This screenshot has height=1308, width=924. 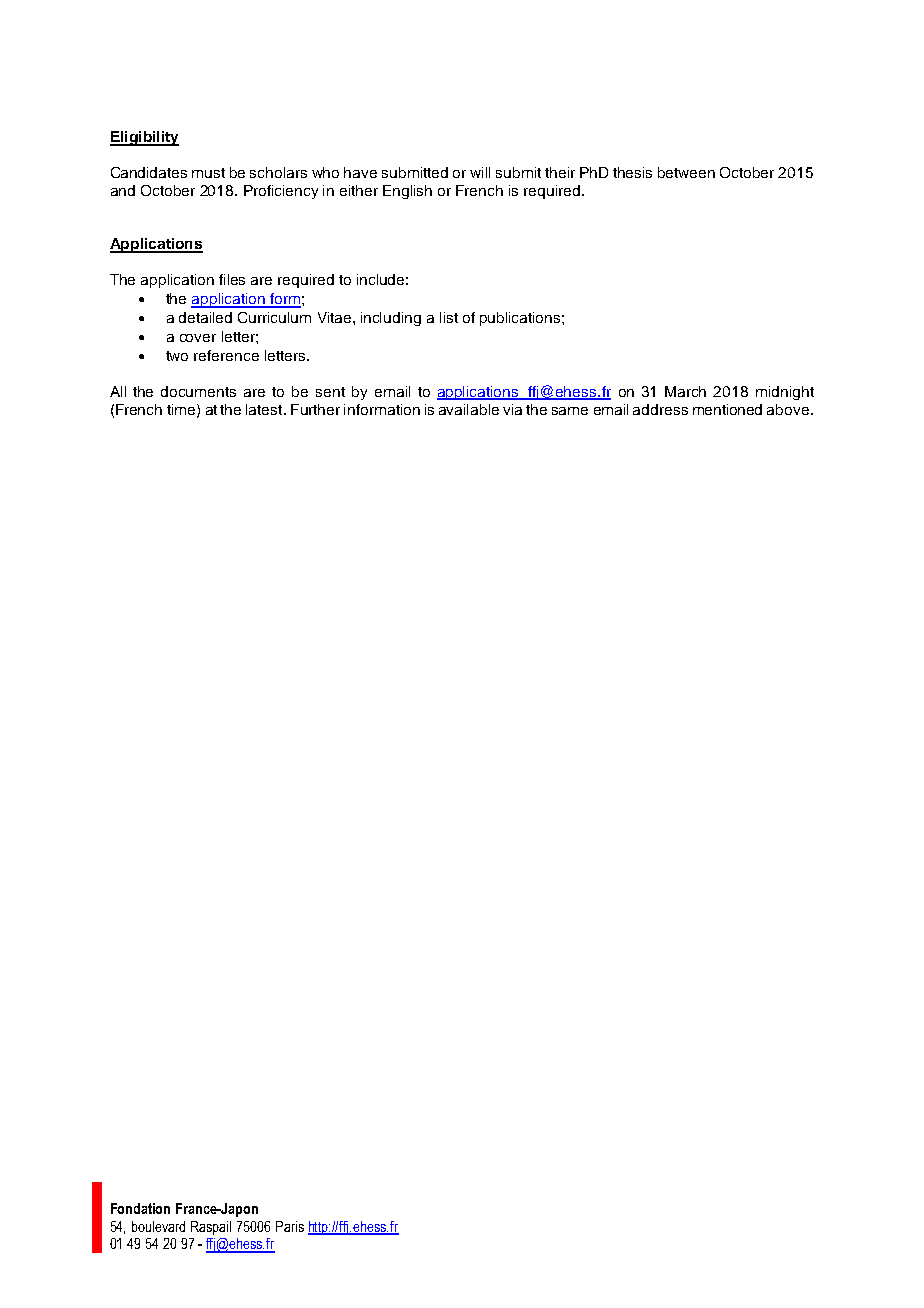 I want to click on via, so click(x=512, y=409).
